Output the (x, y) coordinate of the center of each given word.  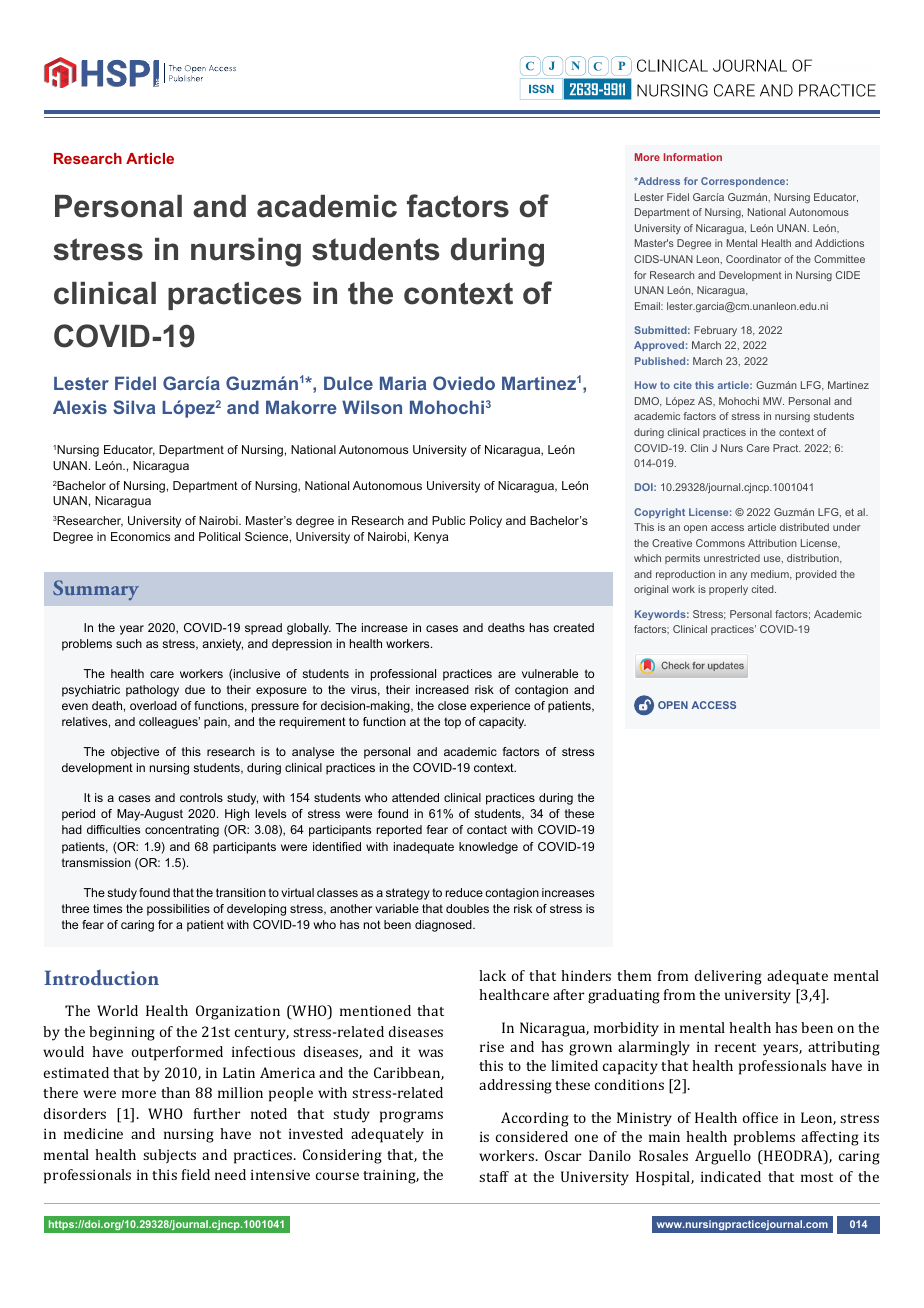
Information (693, 157)
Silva (134, 407)
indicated (731, 1176)
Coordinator (753, 259)
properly (728, 590)
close (452, 705)
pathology (152, 691)
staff (494, 1176)
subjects (169, 1156)
